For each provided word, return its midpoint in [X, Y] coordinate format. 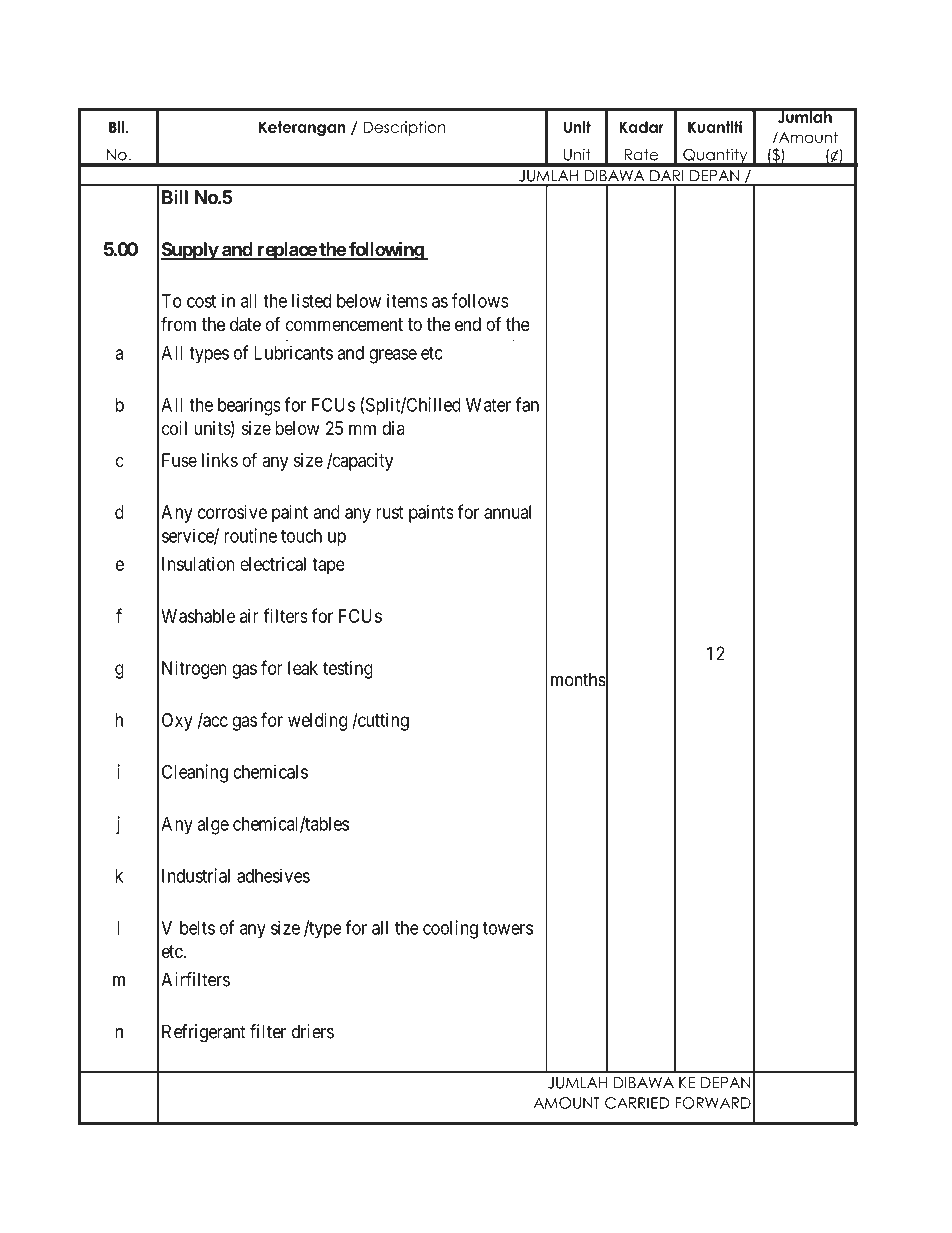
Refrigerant [204, 1033]
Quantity [715, 157]
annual [507, 512]
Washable [198, 616]
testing [348, 670]
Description [404, 128]
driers [313, 1031]
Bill [175, 197]
